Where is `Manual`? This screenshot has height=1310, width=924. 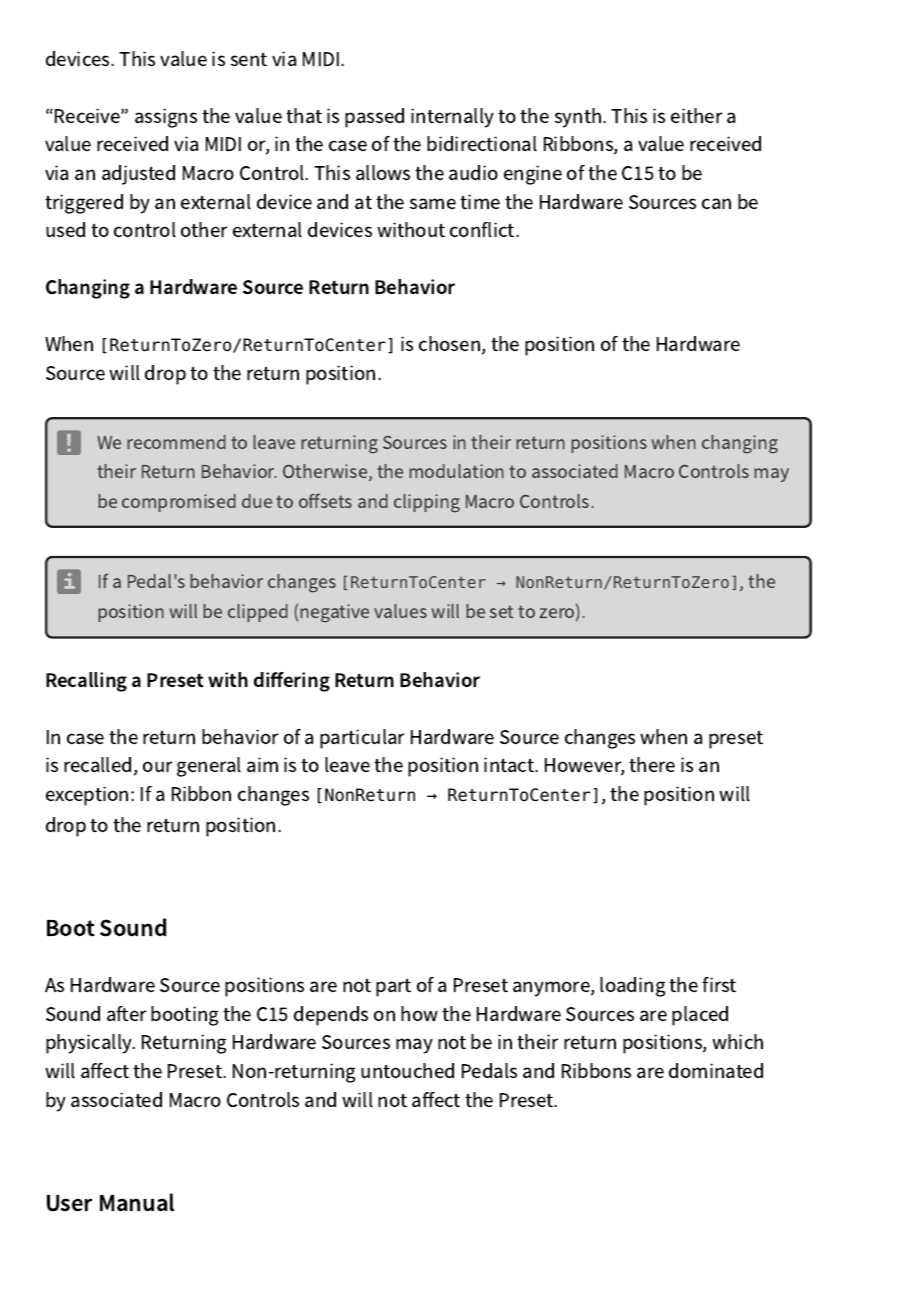 Manual is located at coordinates (137, 1202).
